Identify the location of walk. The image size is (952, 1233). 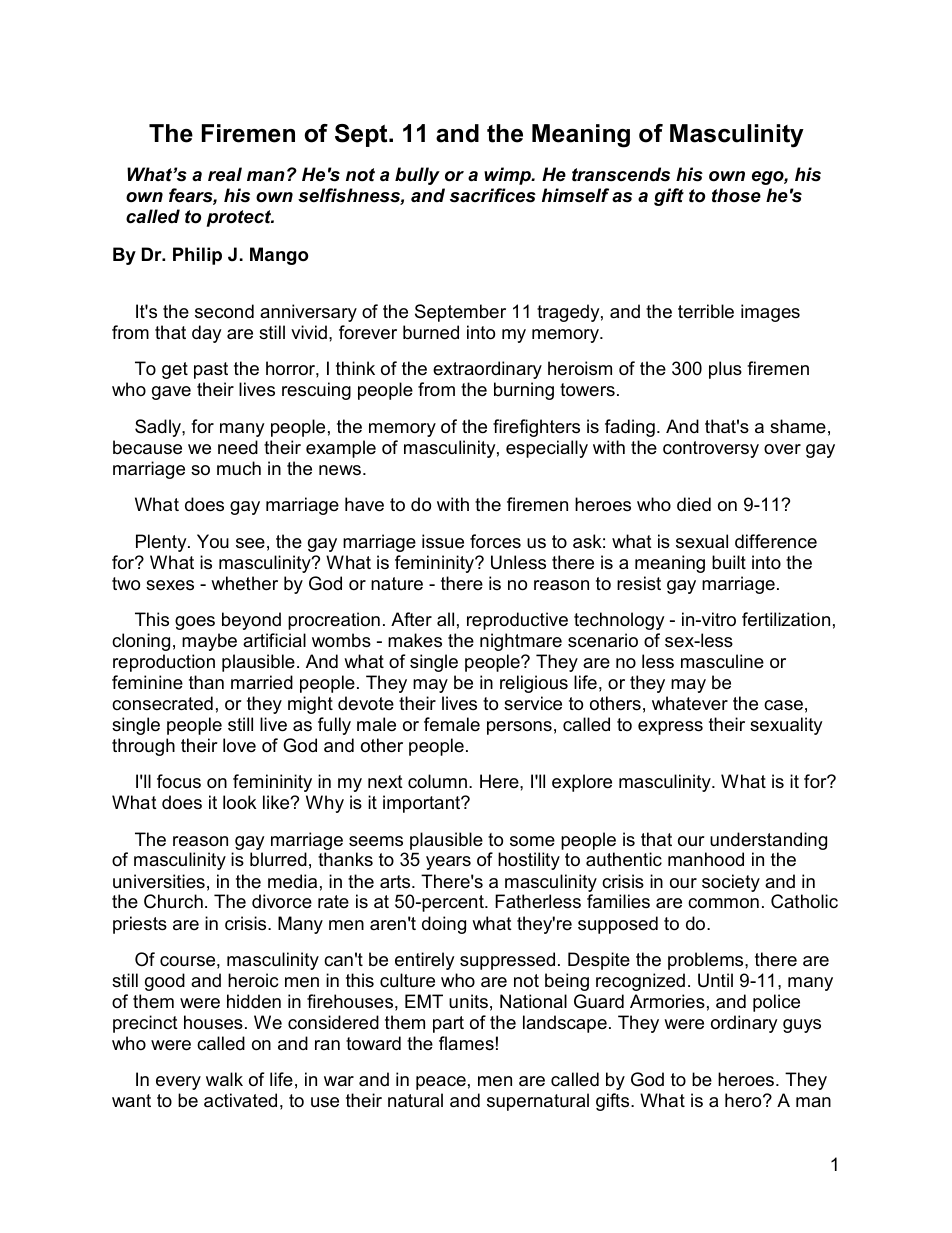
(224, 1079).
